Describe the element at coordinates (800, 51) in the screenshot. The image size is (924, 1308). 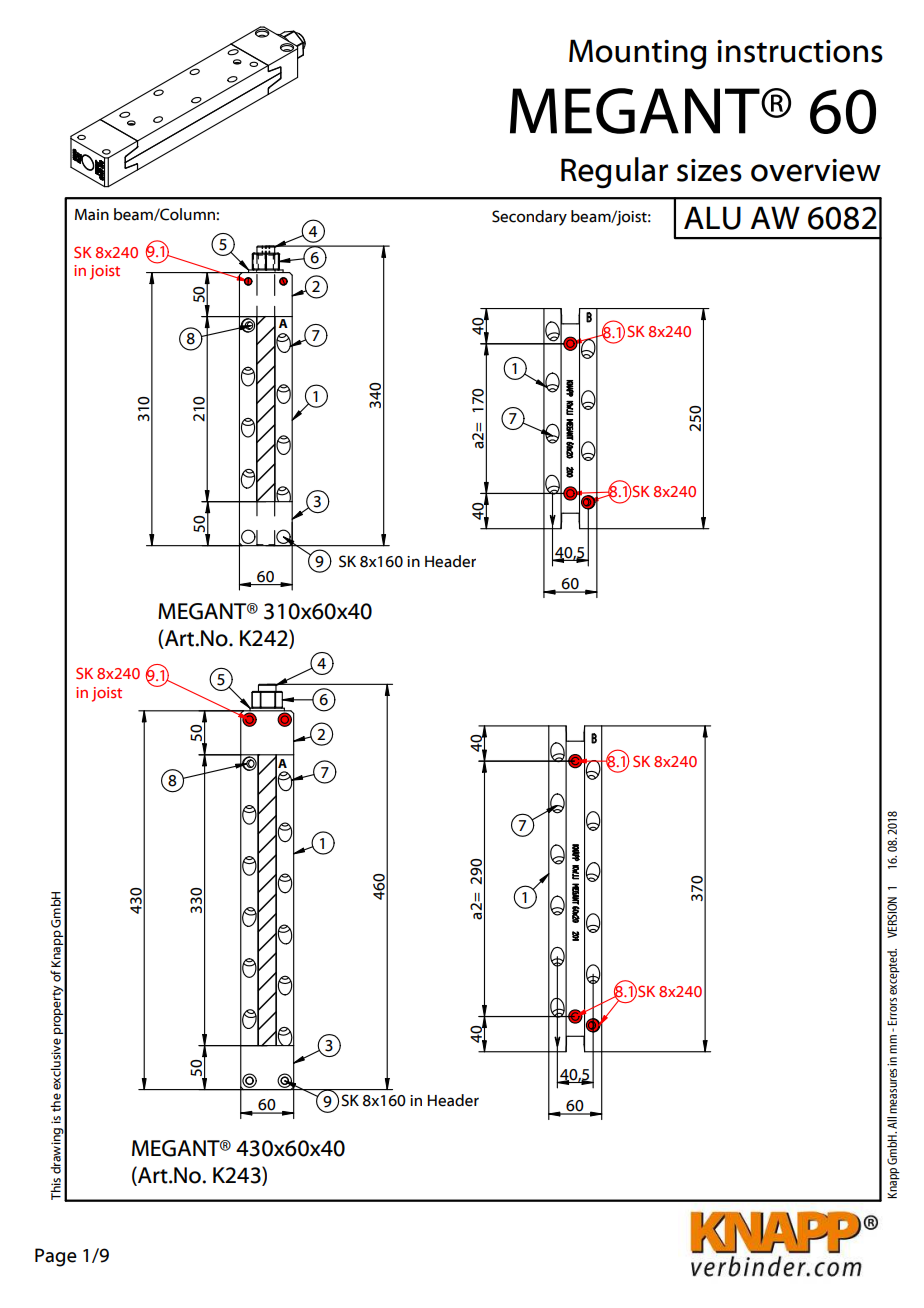
I see `instructions` at that location.
